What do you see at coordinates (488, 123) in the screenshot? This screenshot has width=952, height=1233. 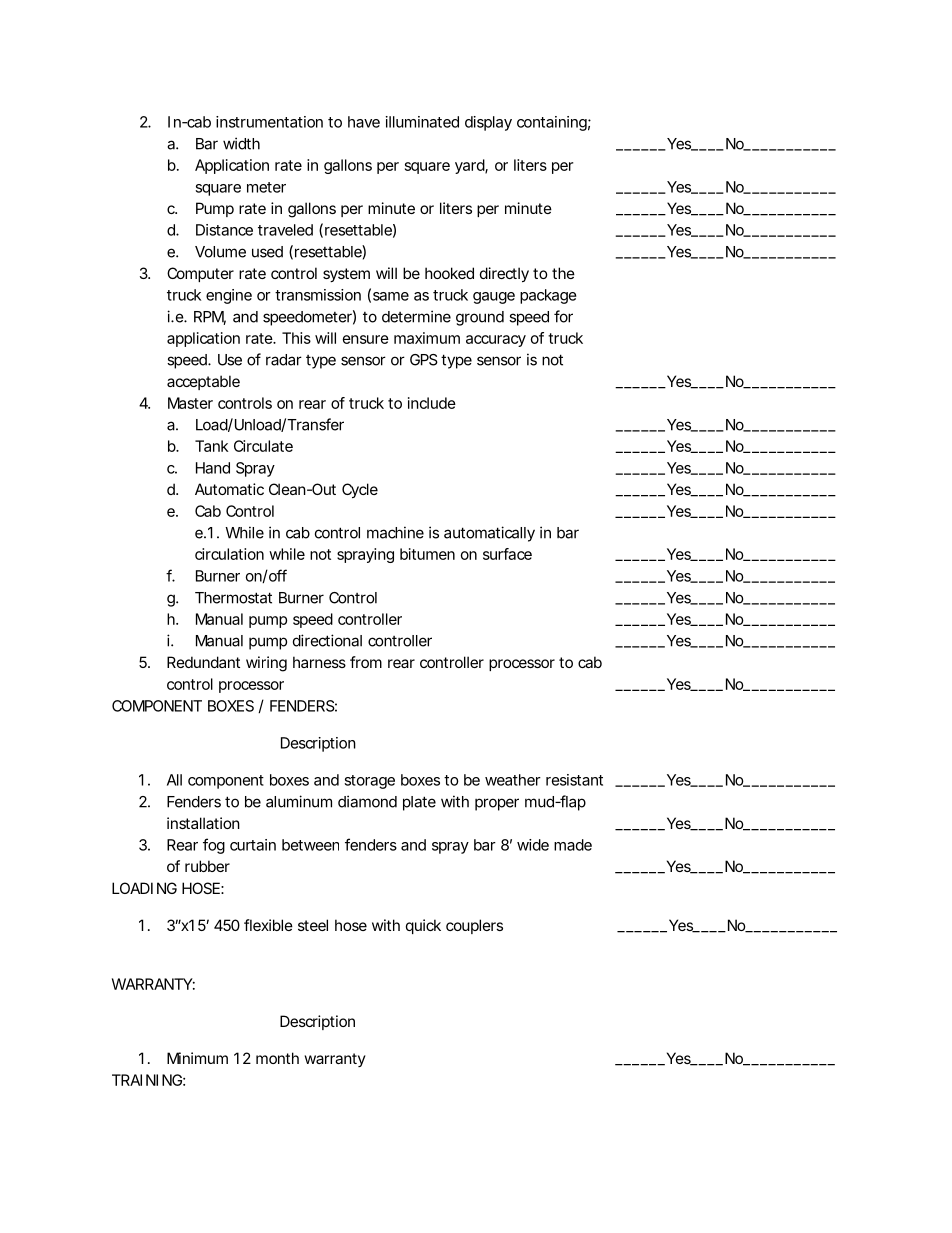 I see `display` at bounding box center [488, 123].
